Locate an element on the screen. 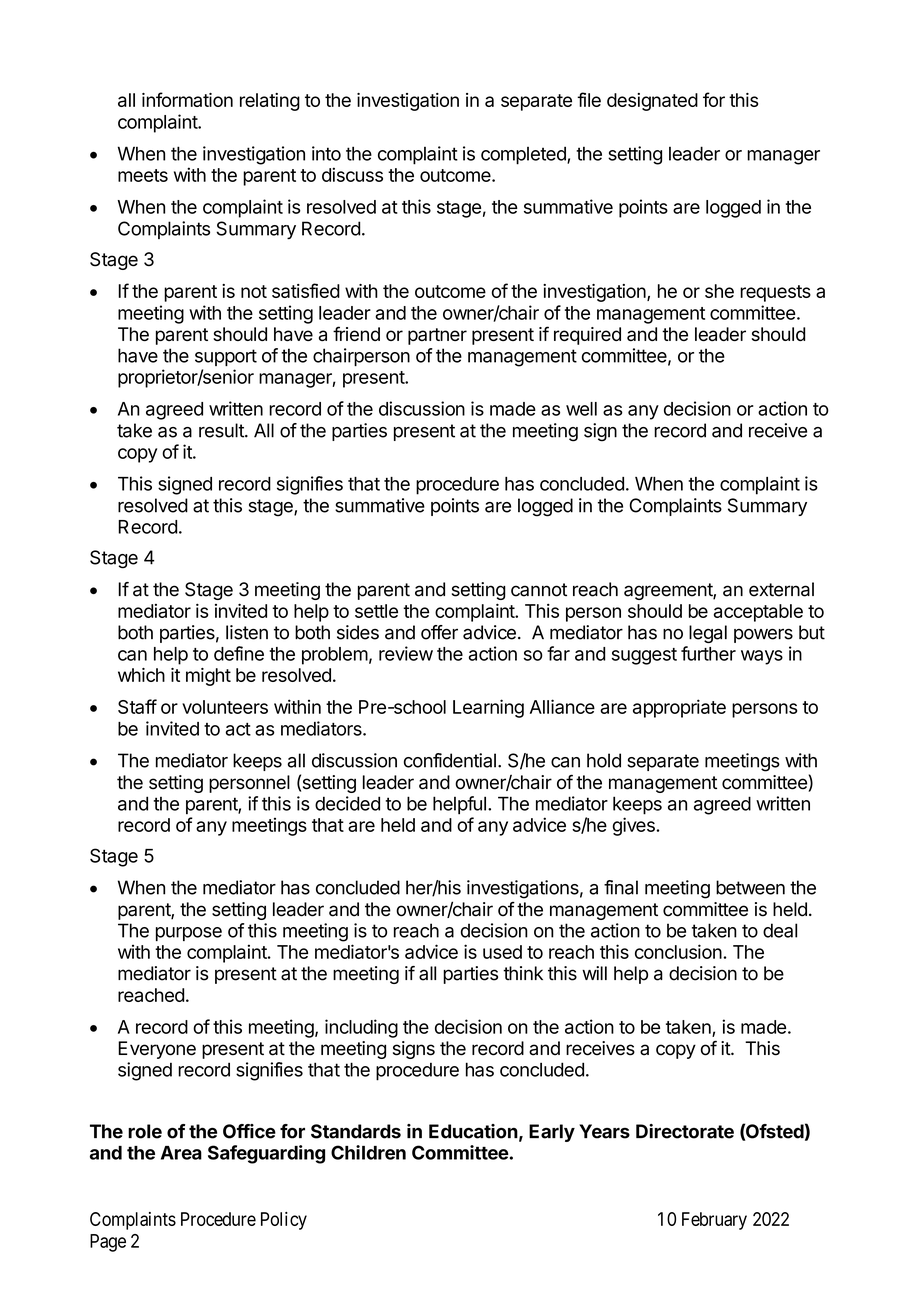 This screenshot has width=924, height=1307. confidential is located at coordinates (450, 760).
